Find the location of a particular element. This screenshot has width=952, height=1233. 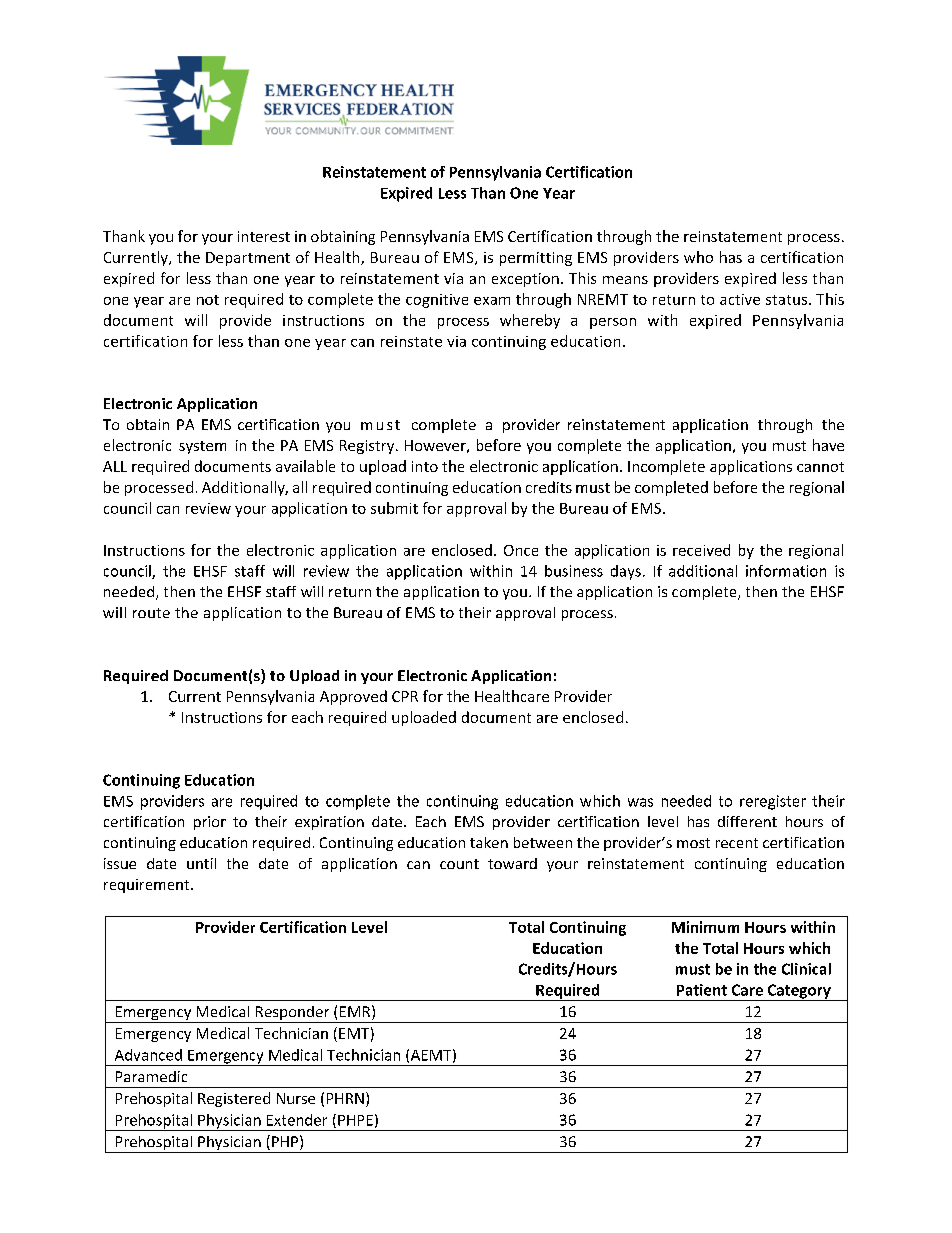

exception is located at coordinates (525, 280).
